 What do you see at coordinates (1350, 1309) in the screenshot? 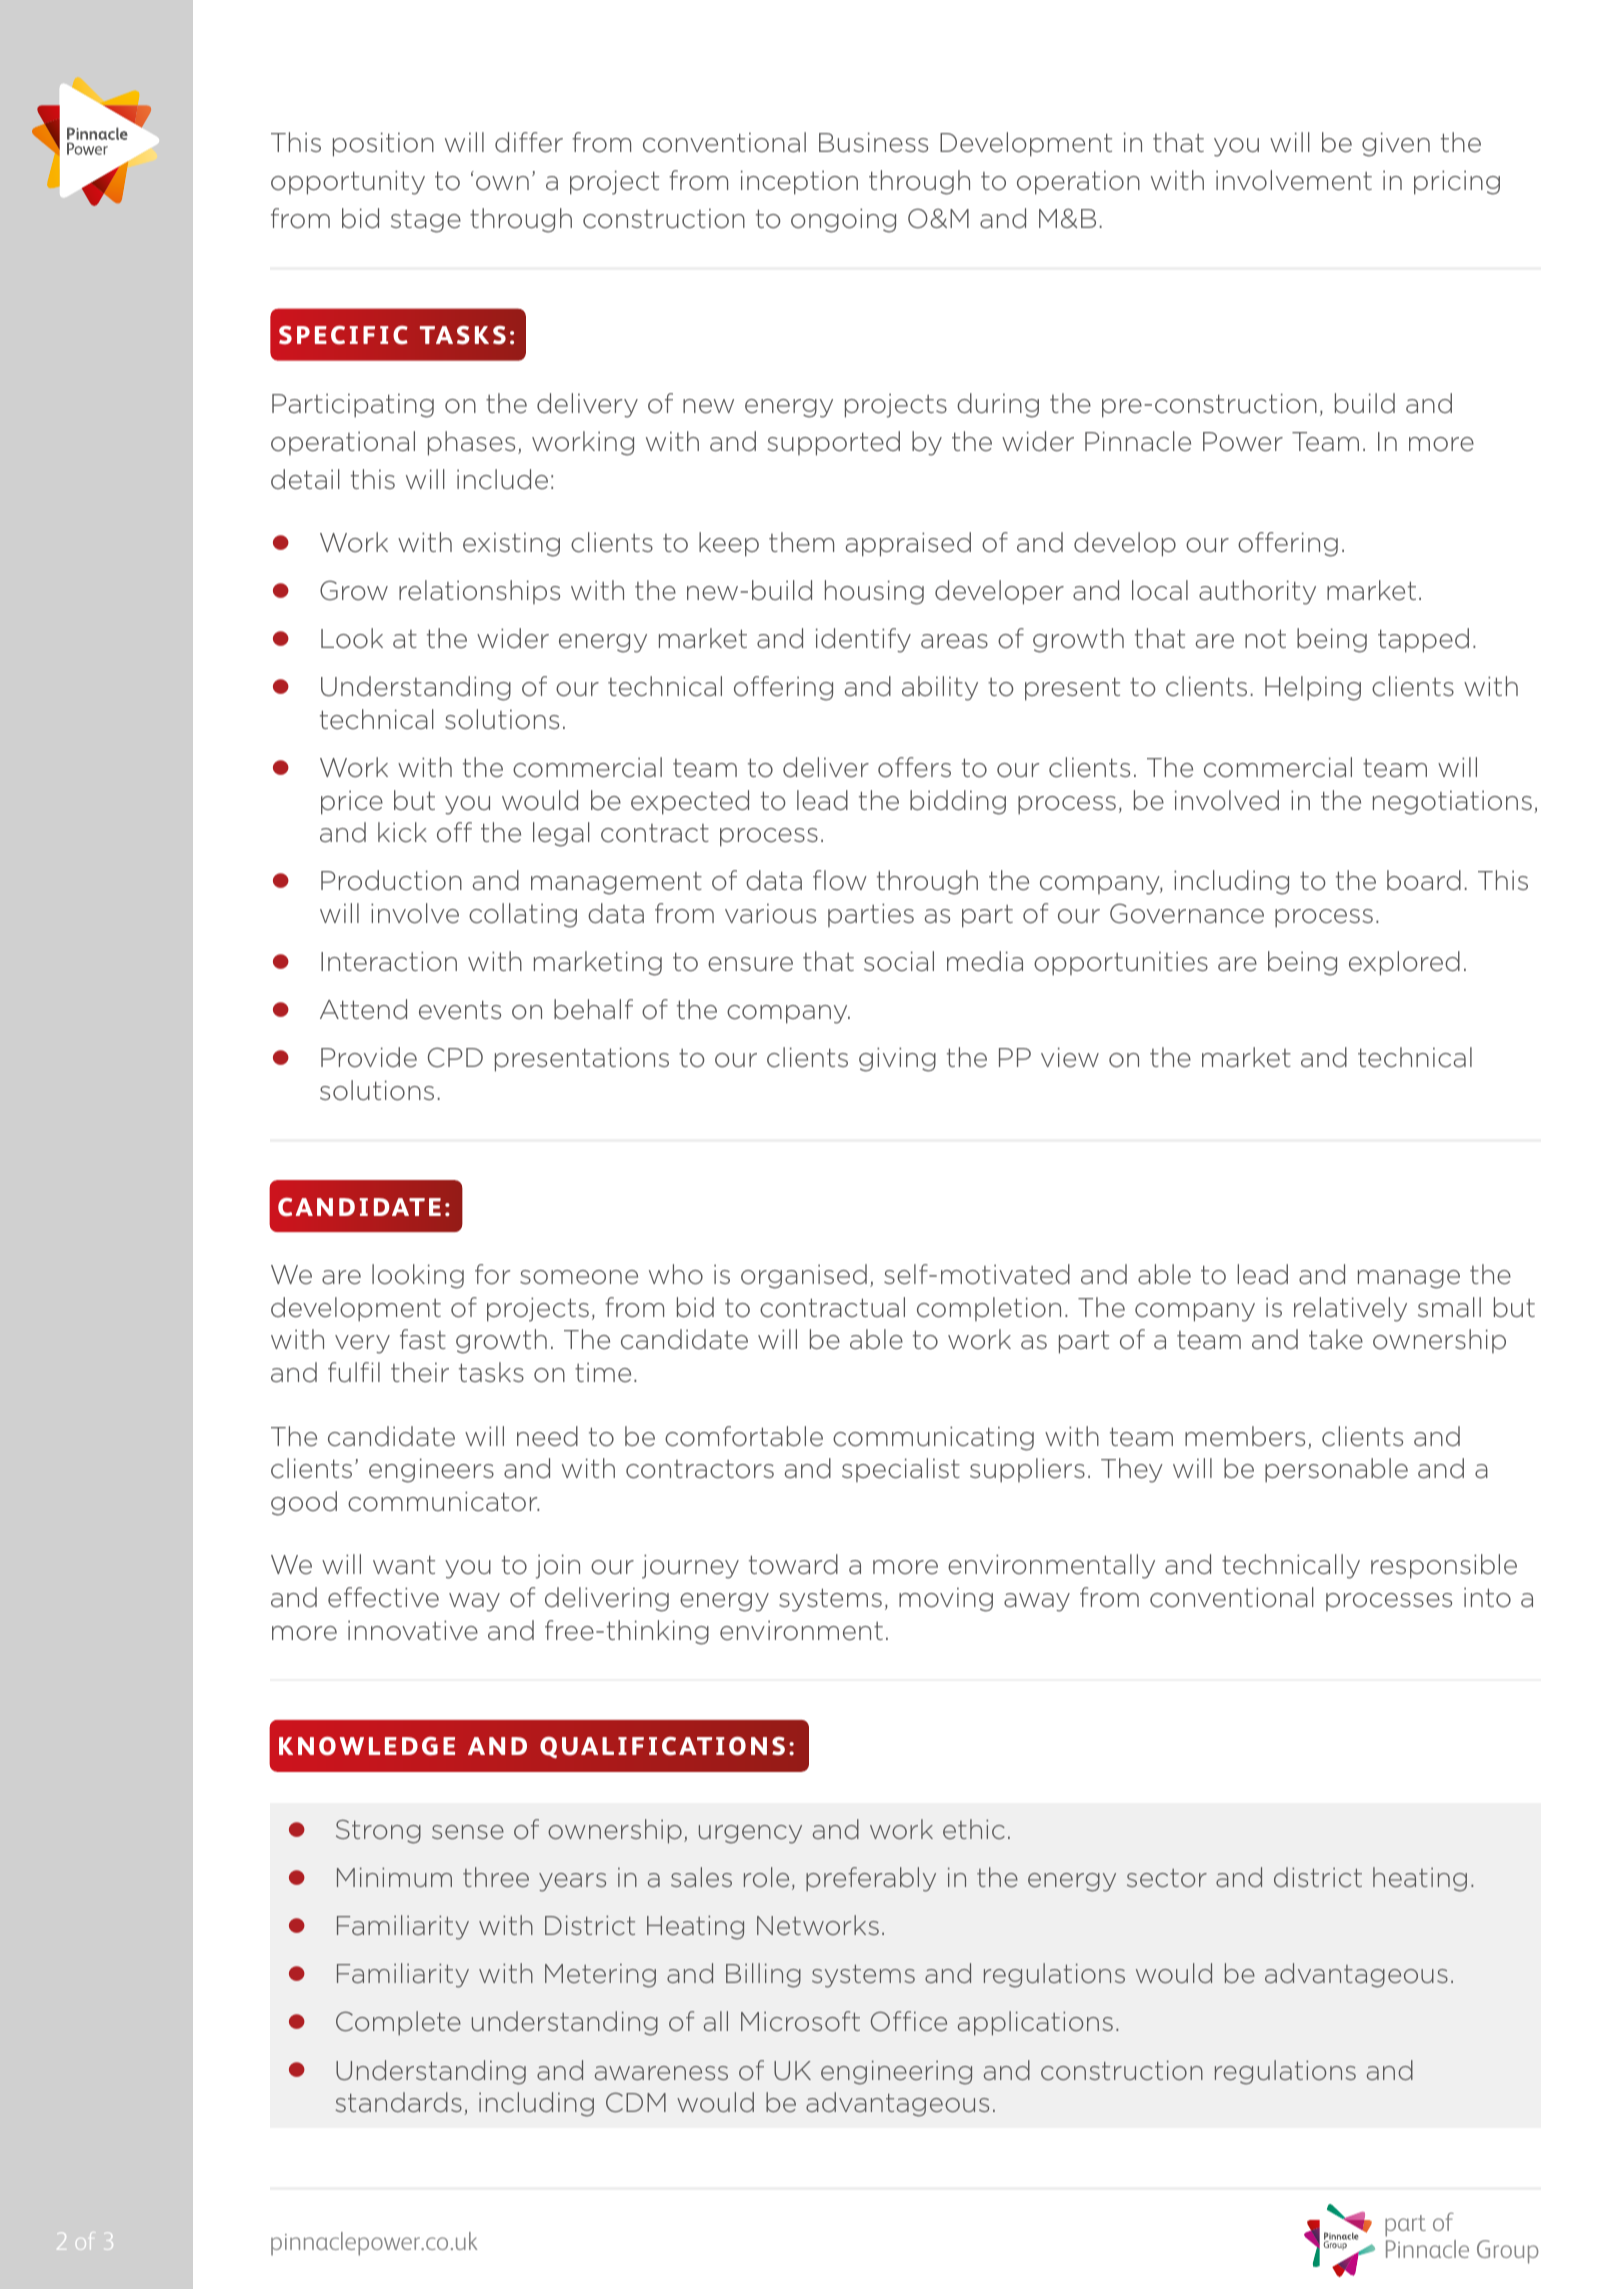
I see `relatively` at bounding box center [1350, 1309].
